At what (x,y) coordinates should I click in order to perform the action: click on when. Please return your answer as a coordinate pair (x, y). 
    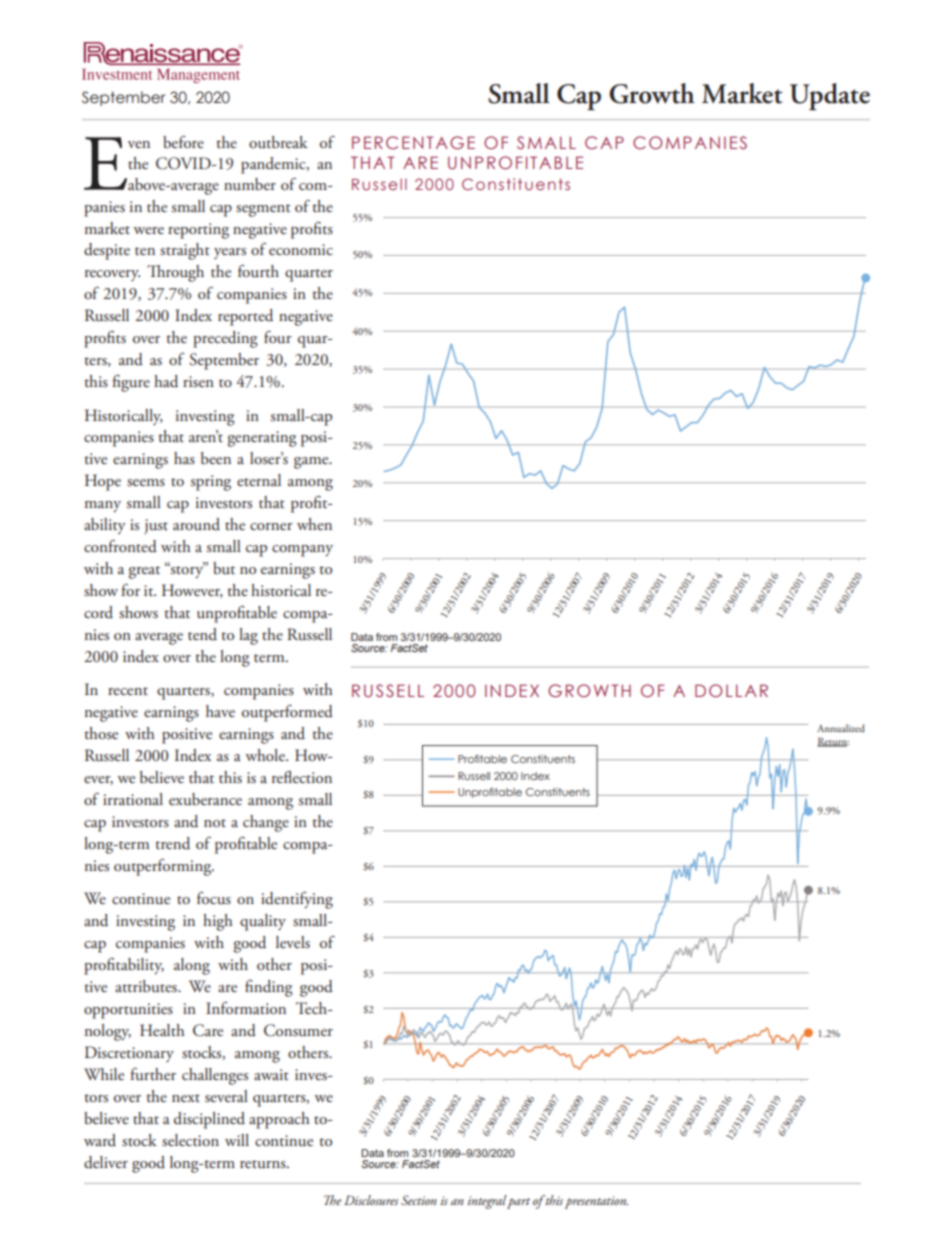
    Looking at the image, I should click on (314, 524).
